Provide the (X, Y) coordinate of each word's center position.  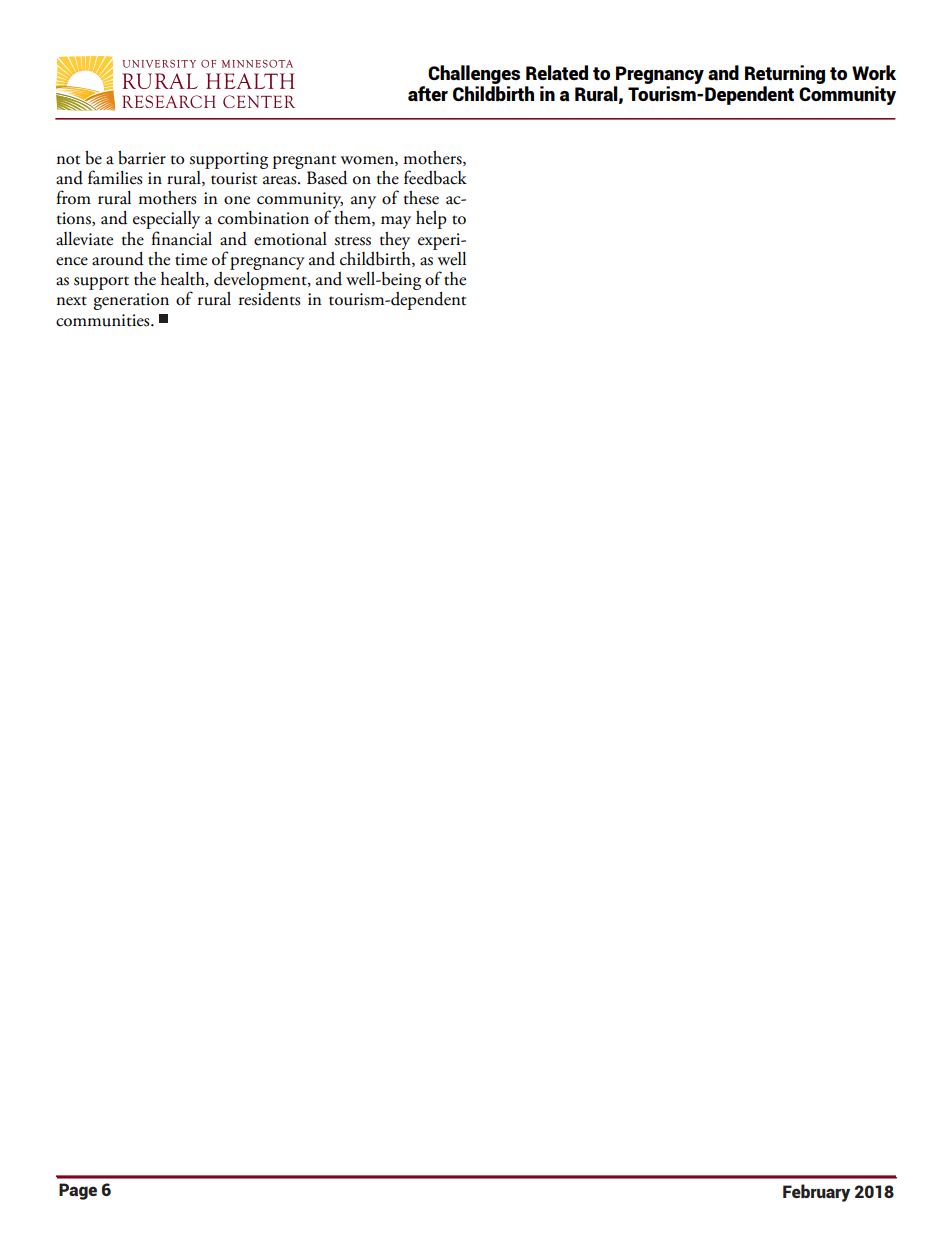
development (261, 279)
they (395, 241)
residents (269, 299)
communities (104, 320)
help (431, 220)
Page (78, 1191)
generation (131, 301)
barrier (142, 158)
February (816, 1193)
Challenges (474, 76)
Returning (785, 76)
